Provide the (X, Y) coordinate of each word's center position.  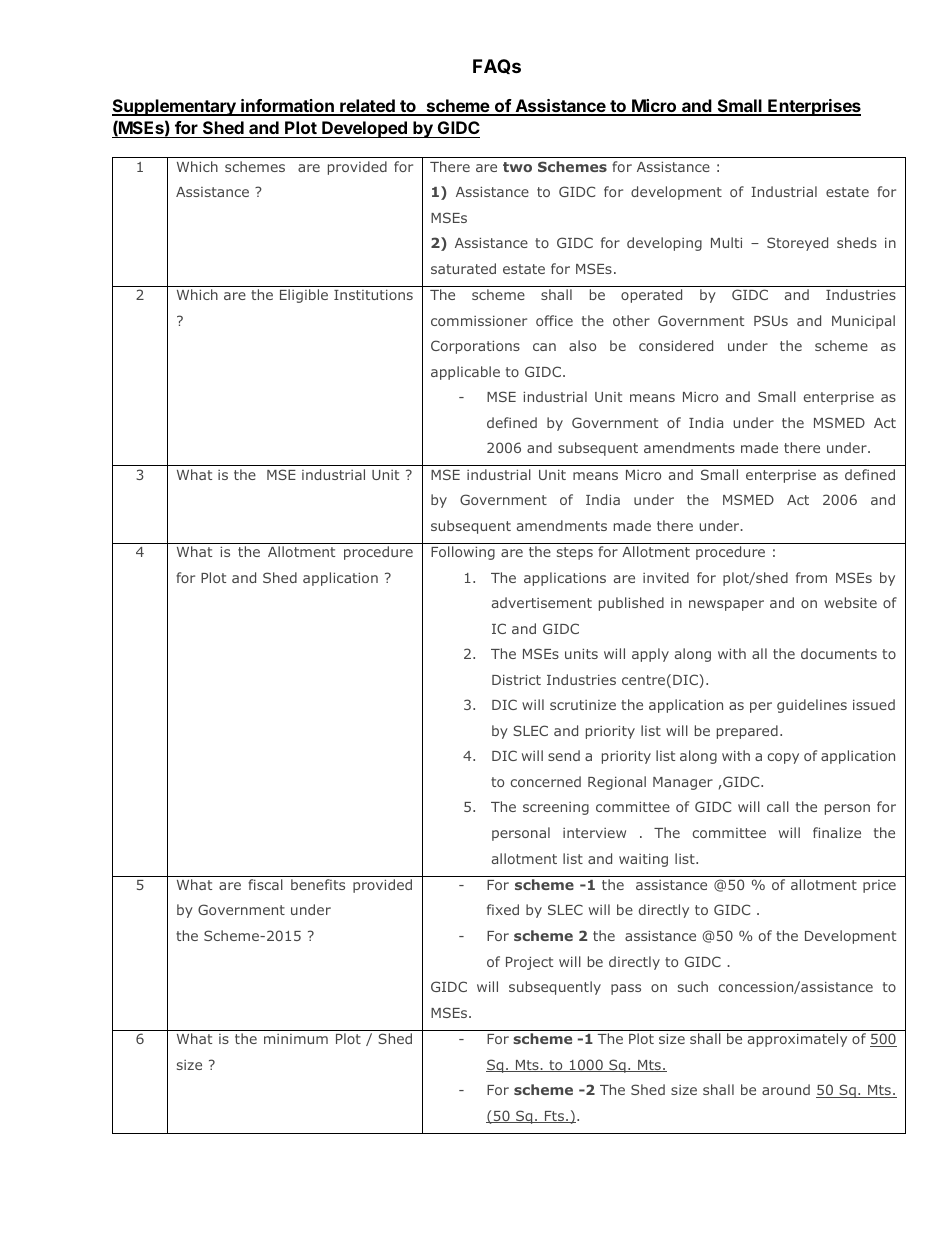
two (517, 167)
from (811, 577)
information (287, 107)
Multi (726, 242)
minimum (296, 1039)
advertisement (542, 602)
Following (463, 553)
